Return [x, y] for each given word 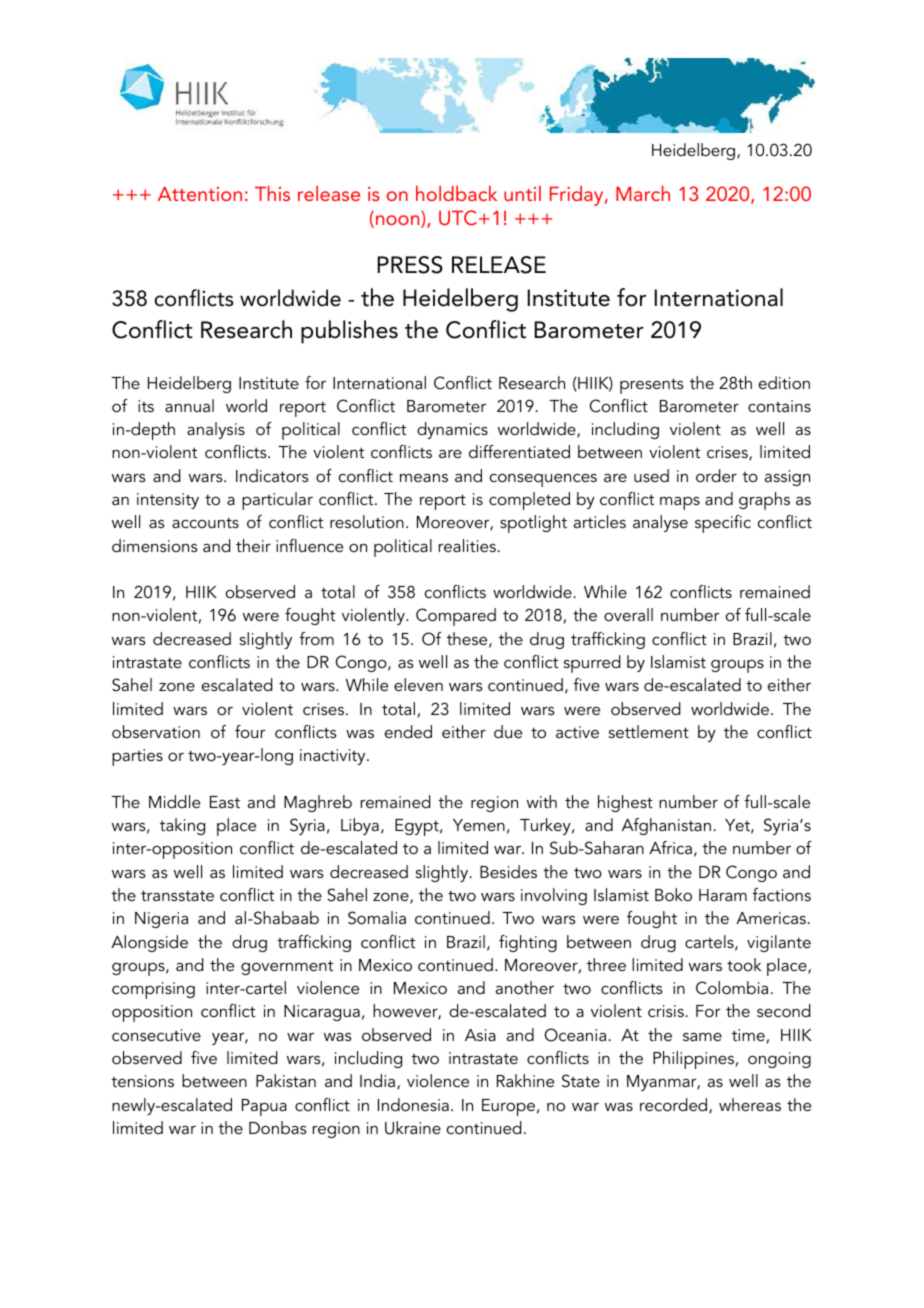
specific [723, 524]
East [225, 802]
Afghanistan [666, 826]
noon [397, 221]
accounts [205, 522]
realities [467, 545]
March [643, 193]
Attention [200, 194]
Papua [264, 1107]
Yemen [479, 825]
